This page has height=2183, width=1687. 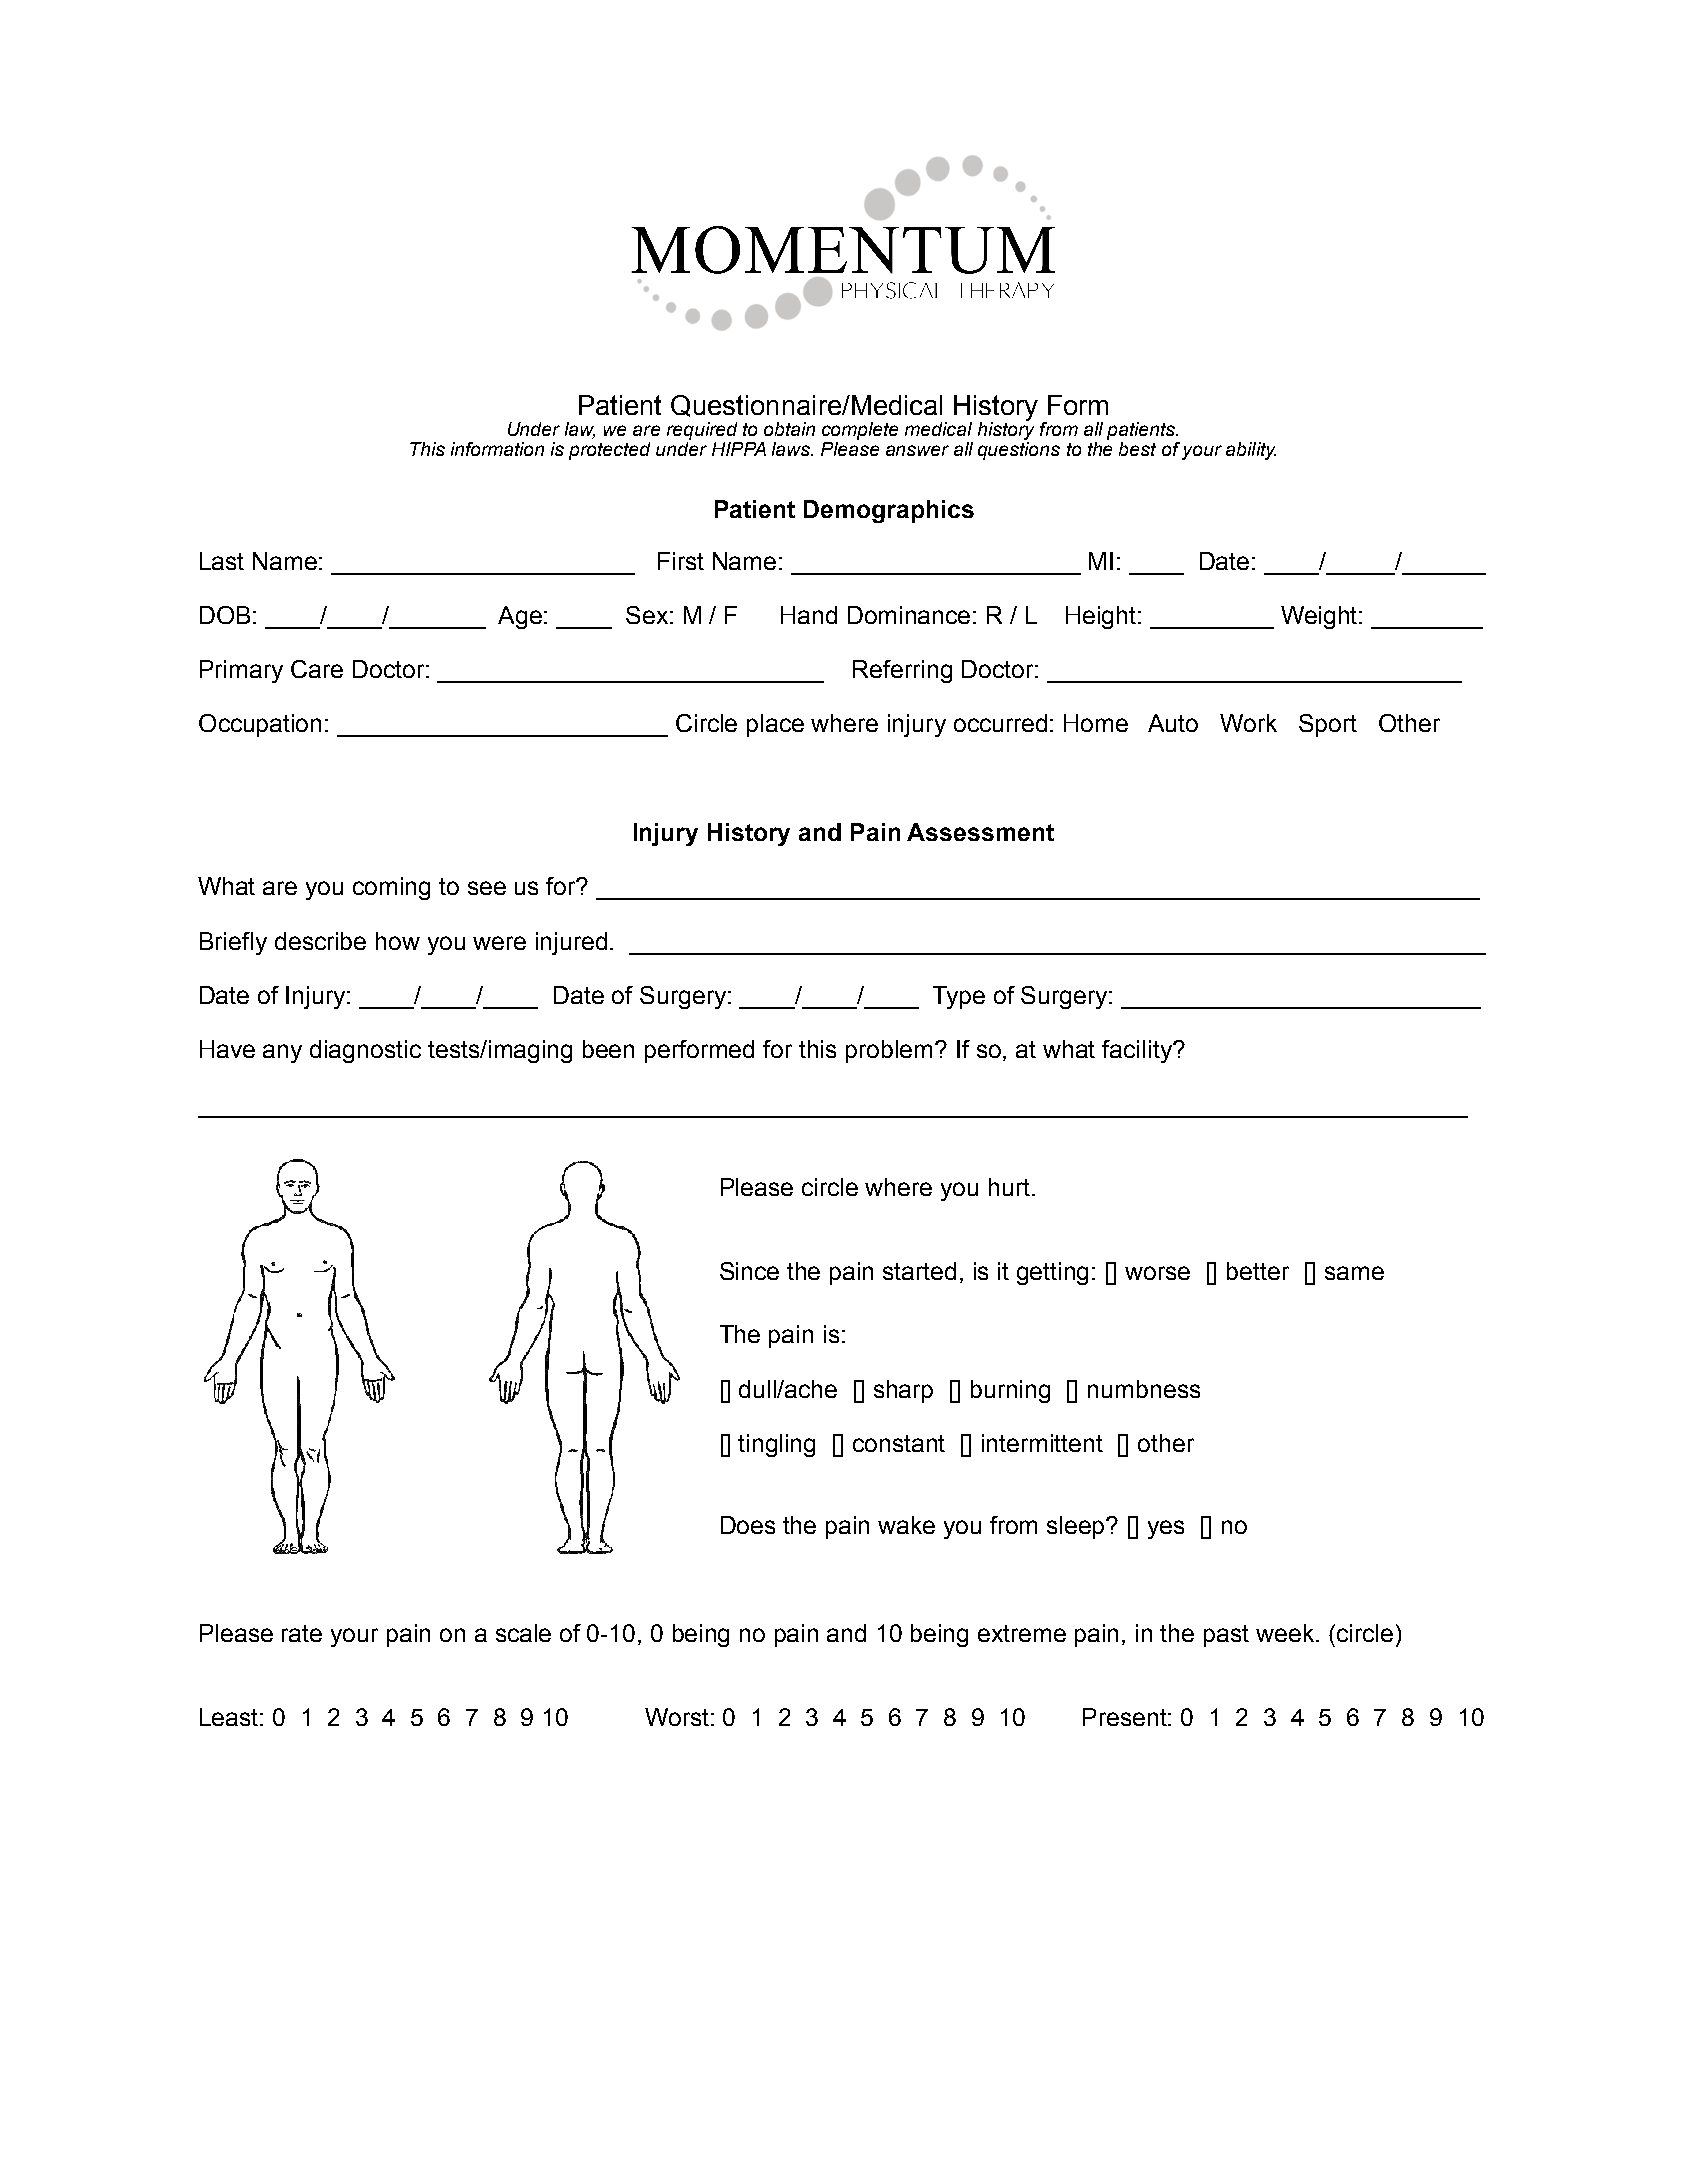 I want to click on laws, so click(x=792, y=449).
